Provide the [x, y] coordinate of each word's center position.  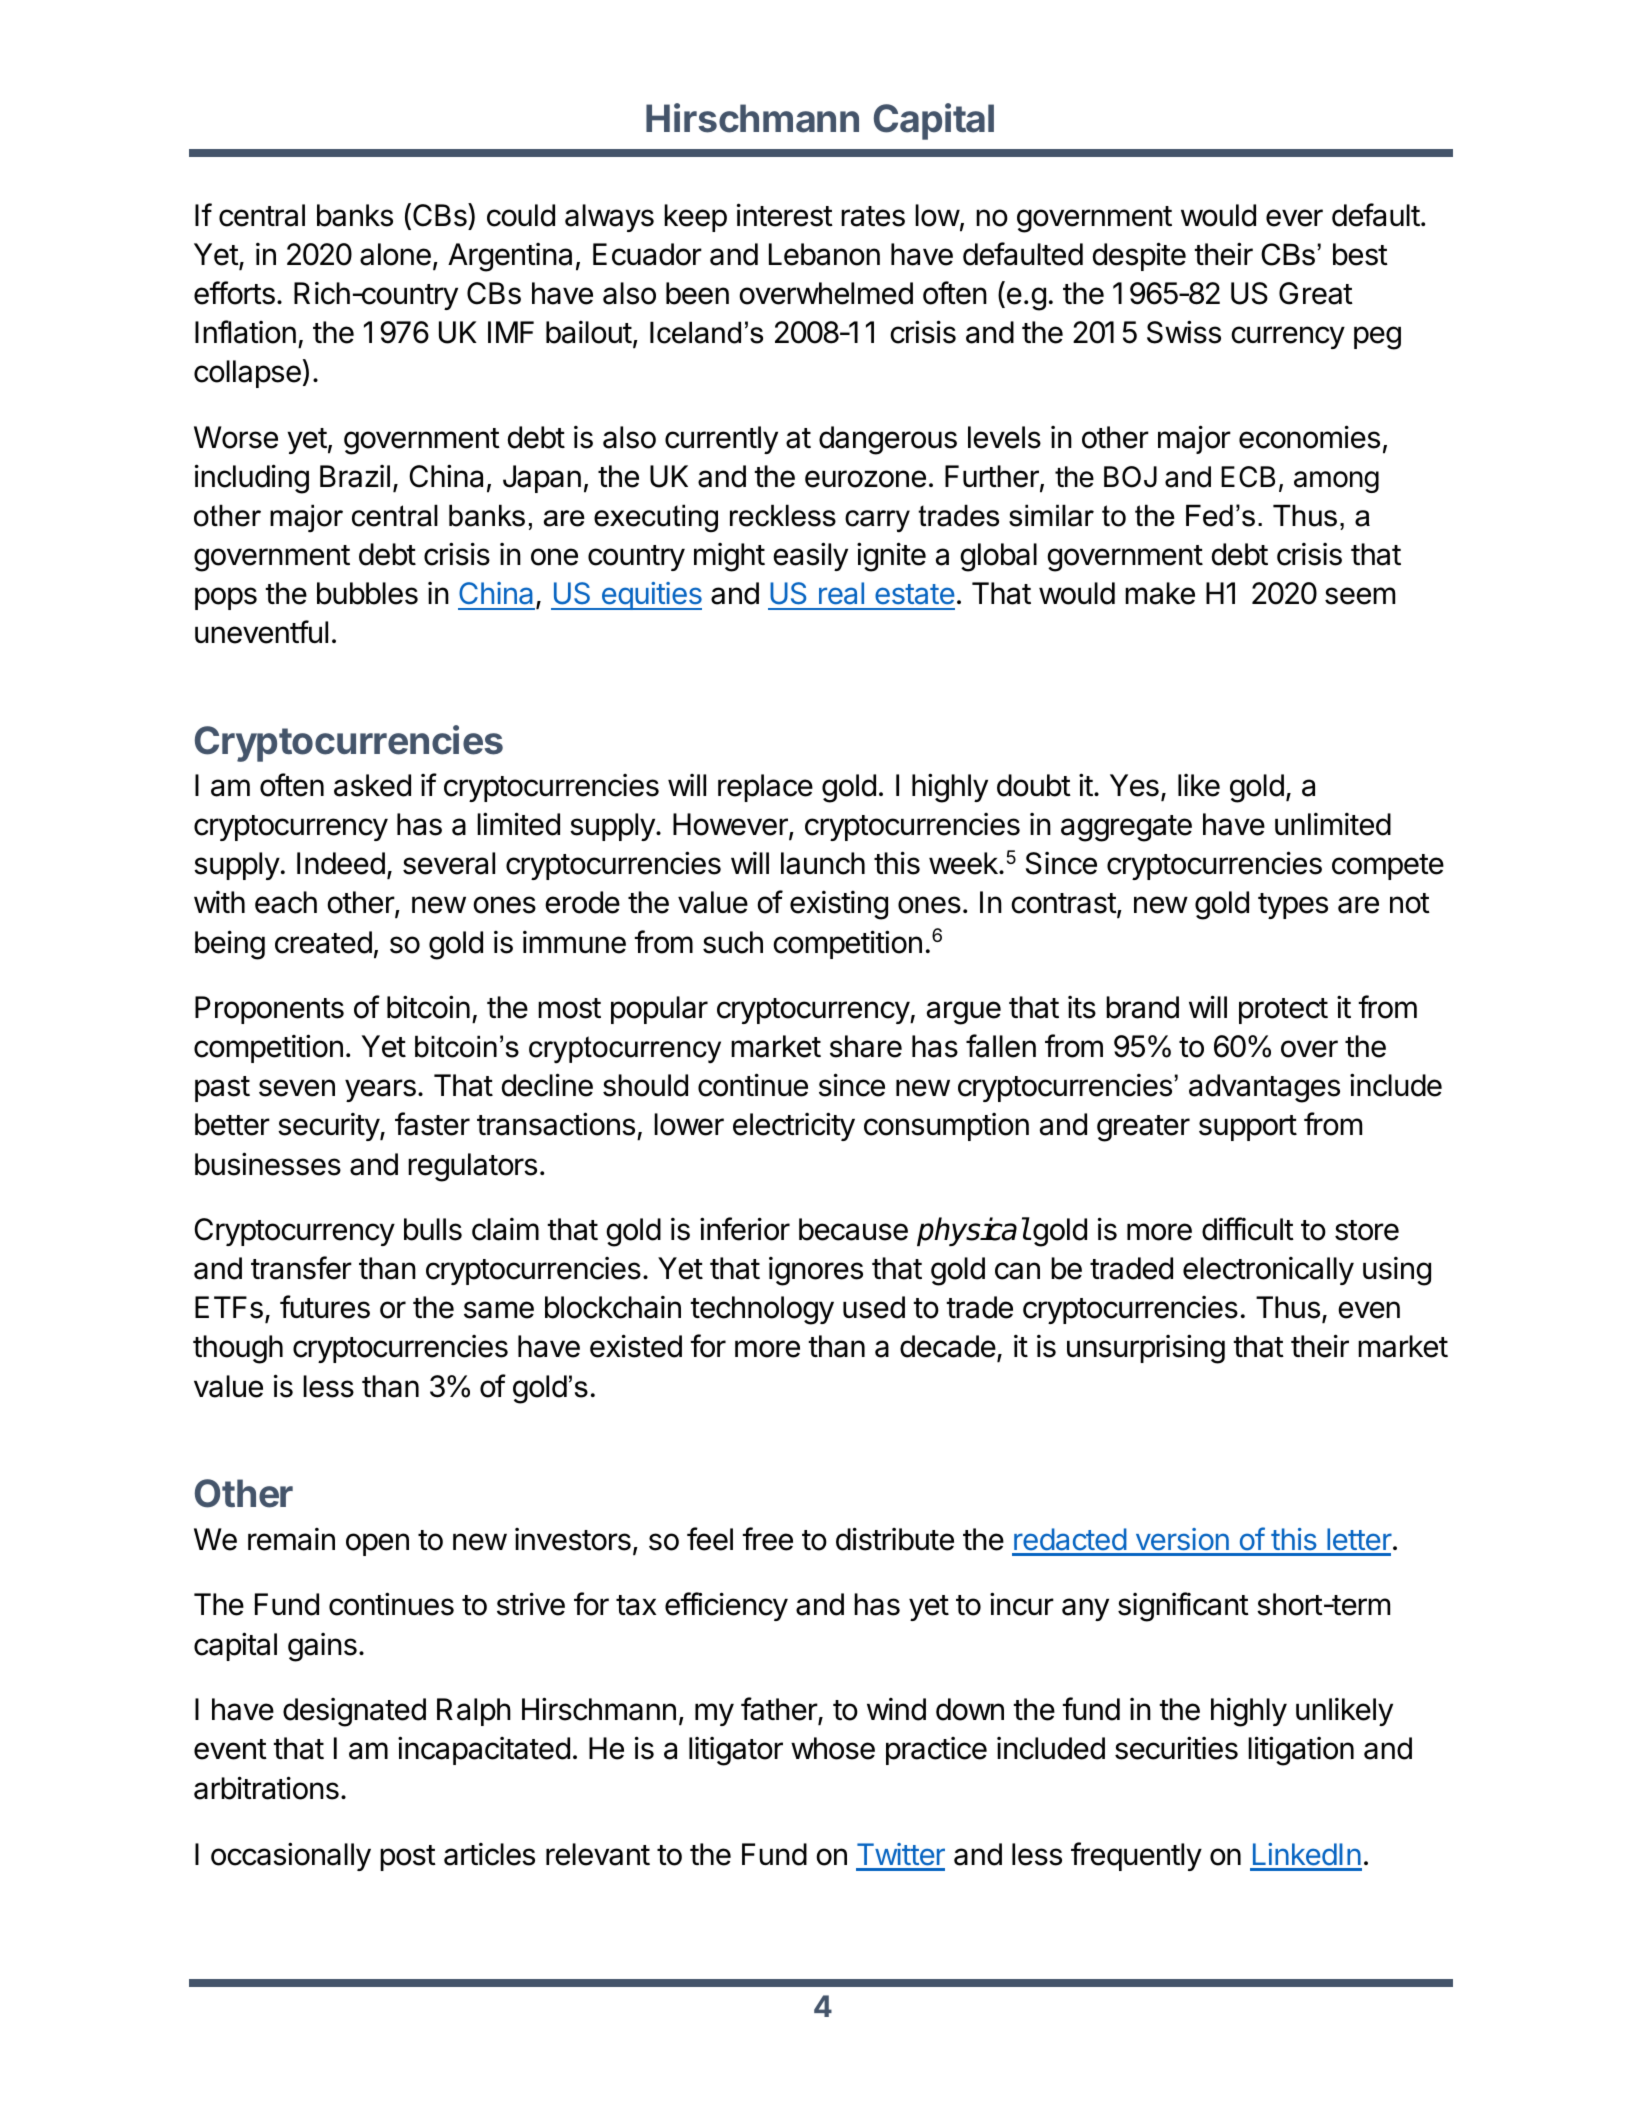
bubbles [367, 593]
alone [395, 254]
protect [1283, 1011]
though [238, 1349]
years [380, 1090]
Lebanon [824, 254]
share [866, 1046]
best [1360, 254]
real [841, 593]
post [408, 1858]
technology [762, 1310]
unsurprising [1146, 1349]
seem [1360, 596]
